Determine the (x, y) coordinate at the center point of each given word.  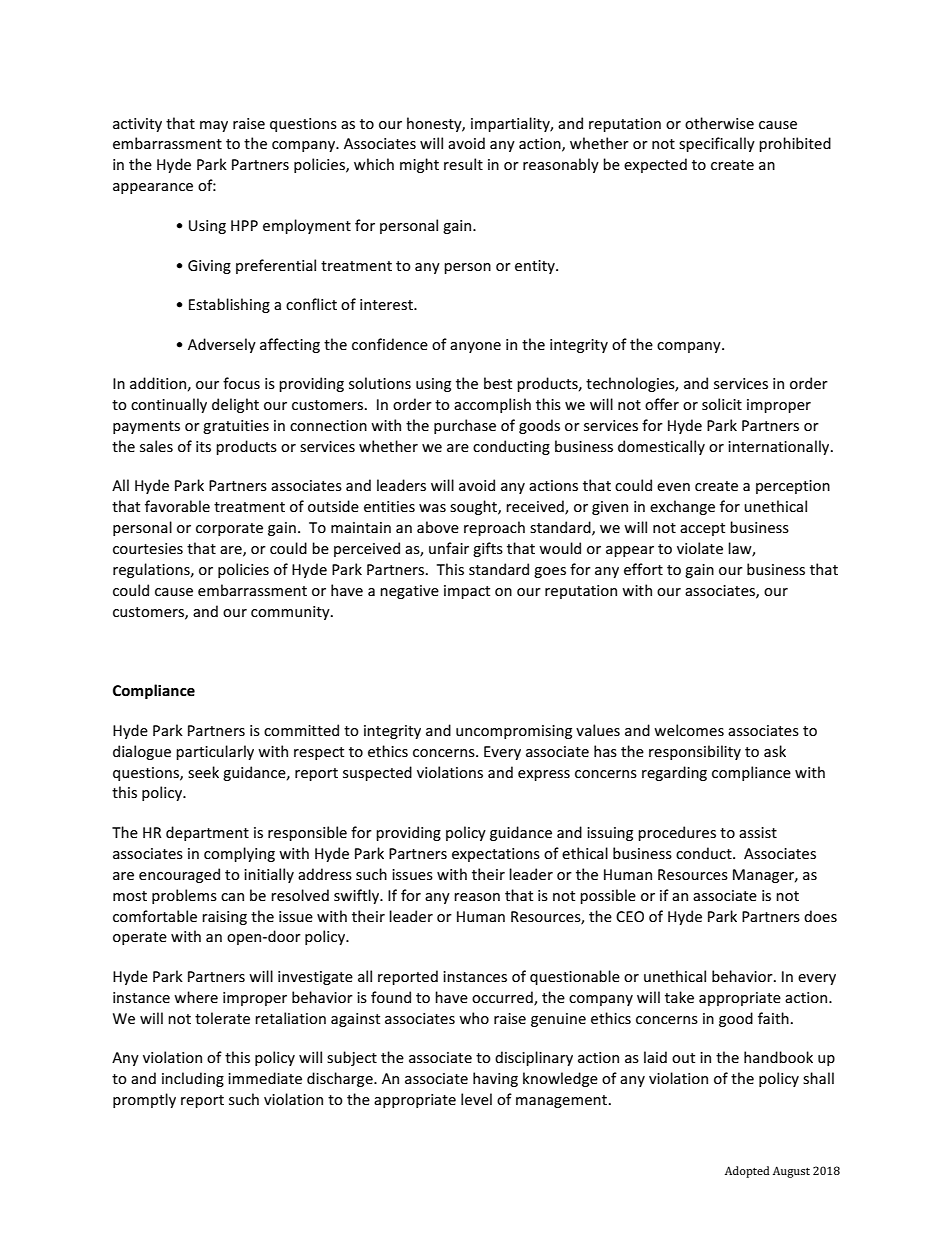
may (214, 126)
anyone (475, 347)
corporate (229, 529)
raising (224, 918)
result (463, 164)
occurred (503, 998)
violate (700, 548)
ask (775, 751)
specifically (717, 144)
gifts (488, 549)
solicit (722, 404)
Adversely (222, 345)
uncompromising (514, 732)
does (820, 916)
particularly (215, 752)
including (193, 1079)
